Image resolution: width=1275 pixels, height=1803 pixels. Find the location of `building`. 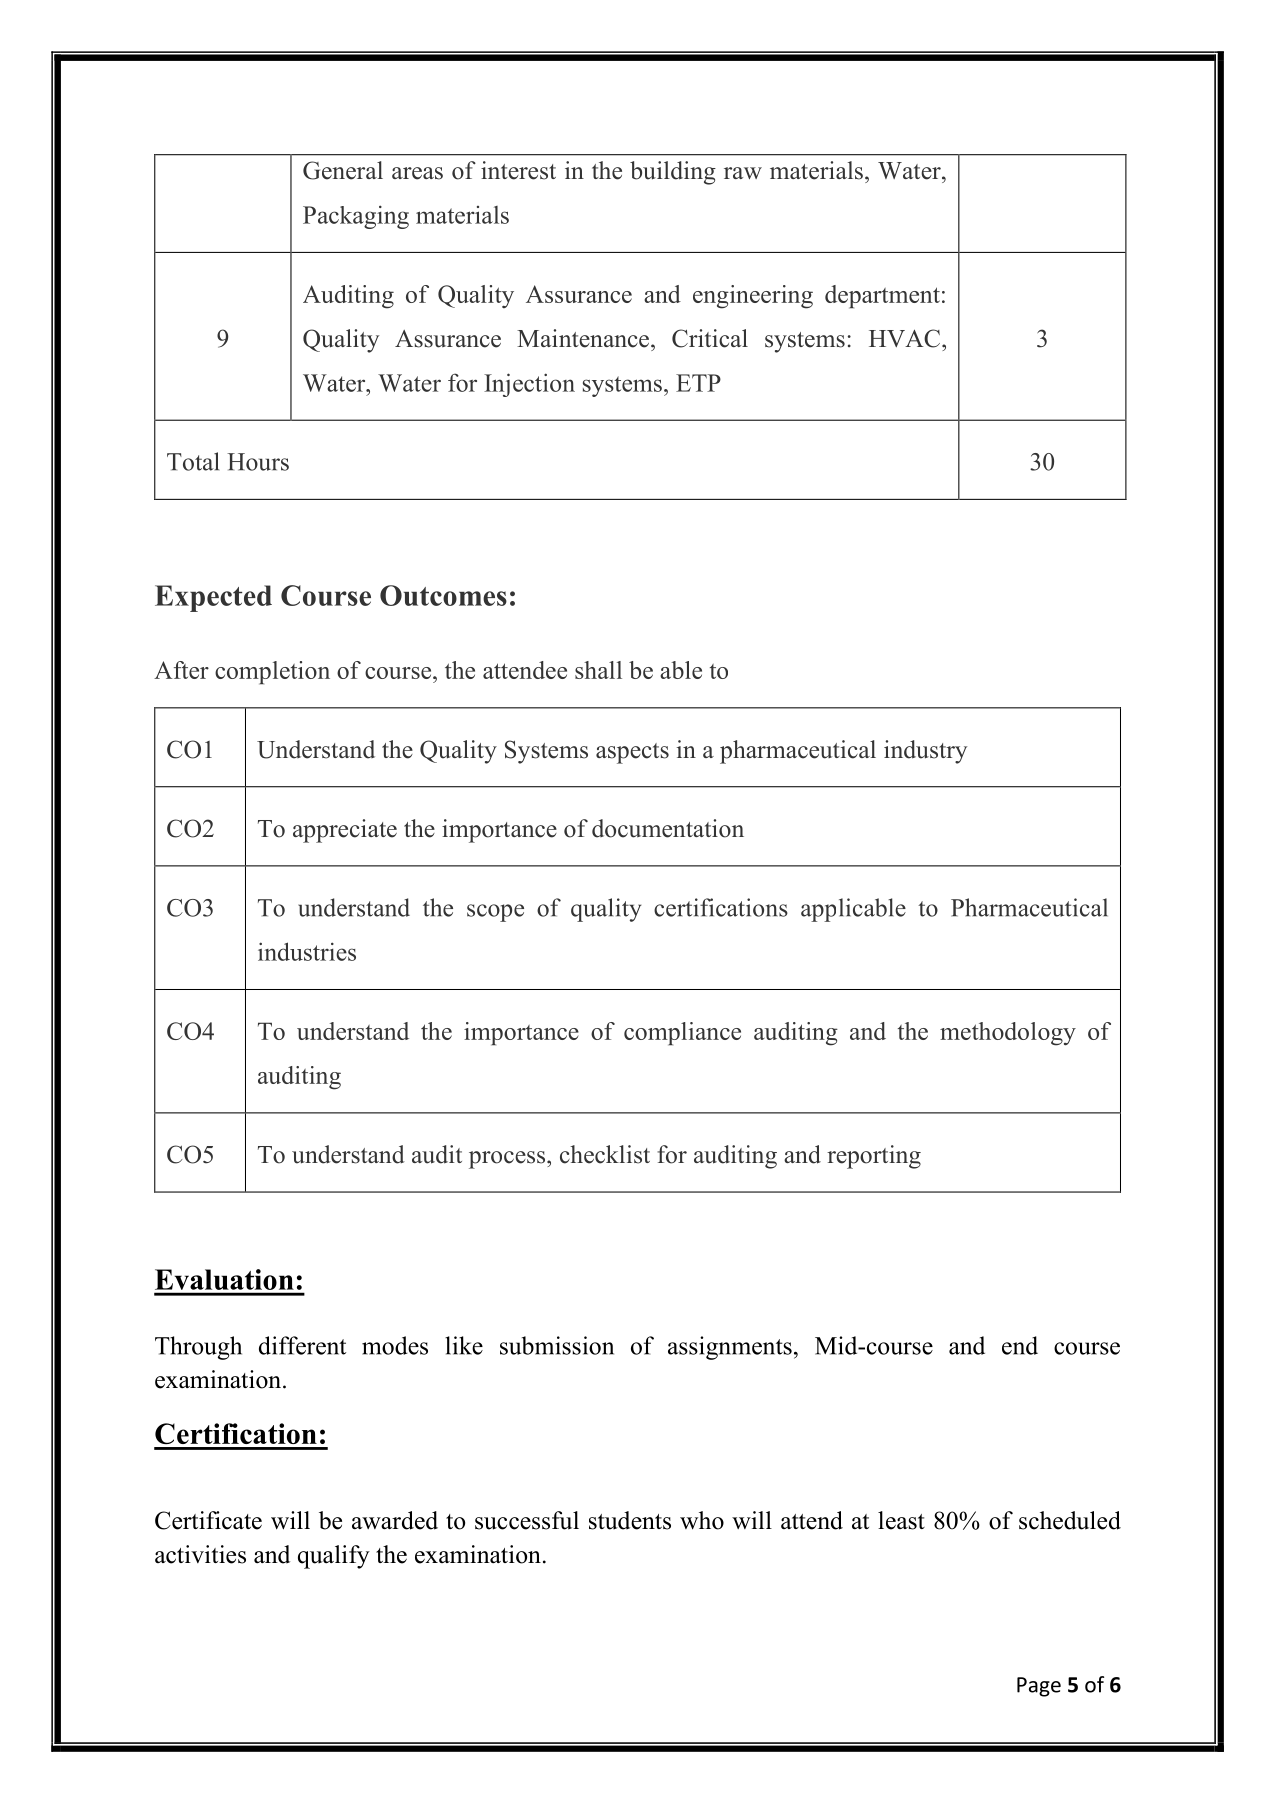

building is located at coordinates (673, 173).
